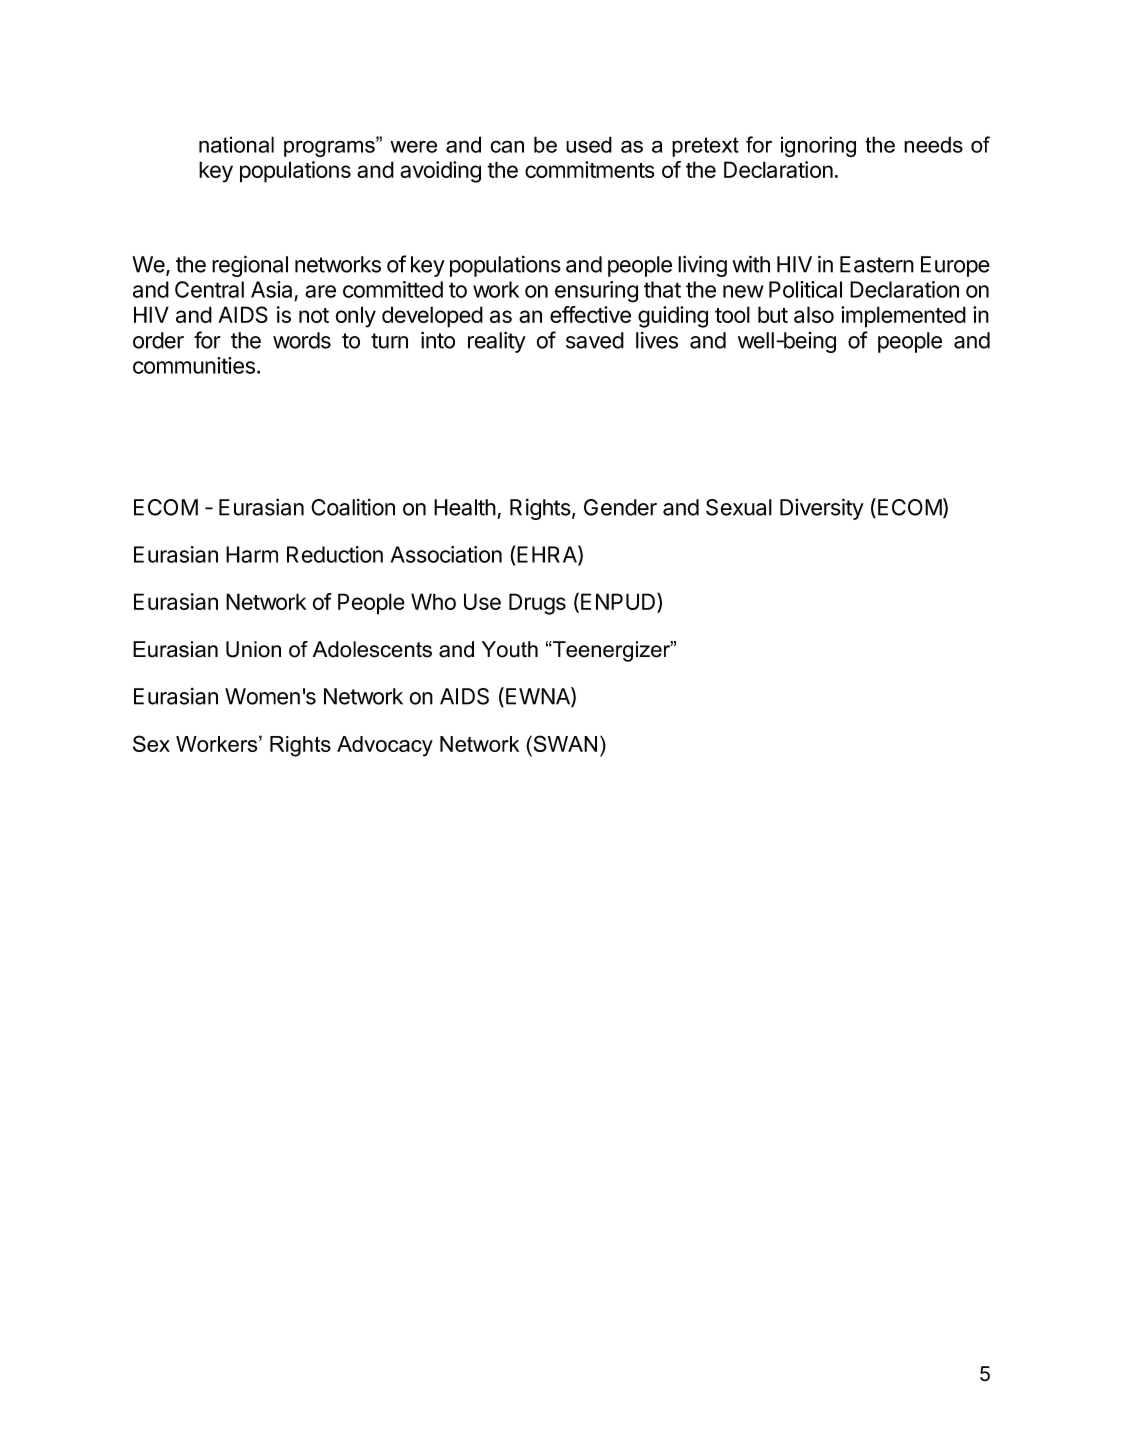 Image resolution: width=1122 pixels, height=1451 pixels. What do you see at coordinates (385, 746) in the screenshot?
I see `Advocacy` at bounding box center [385, 746].
